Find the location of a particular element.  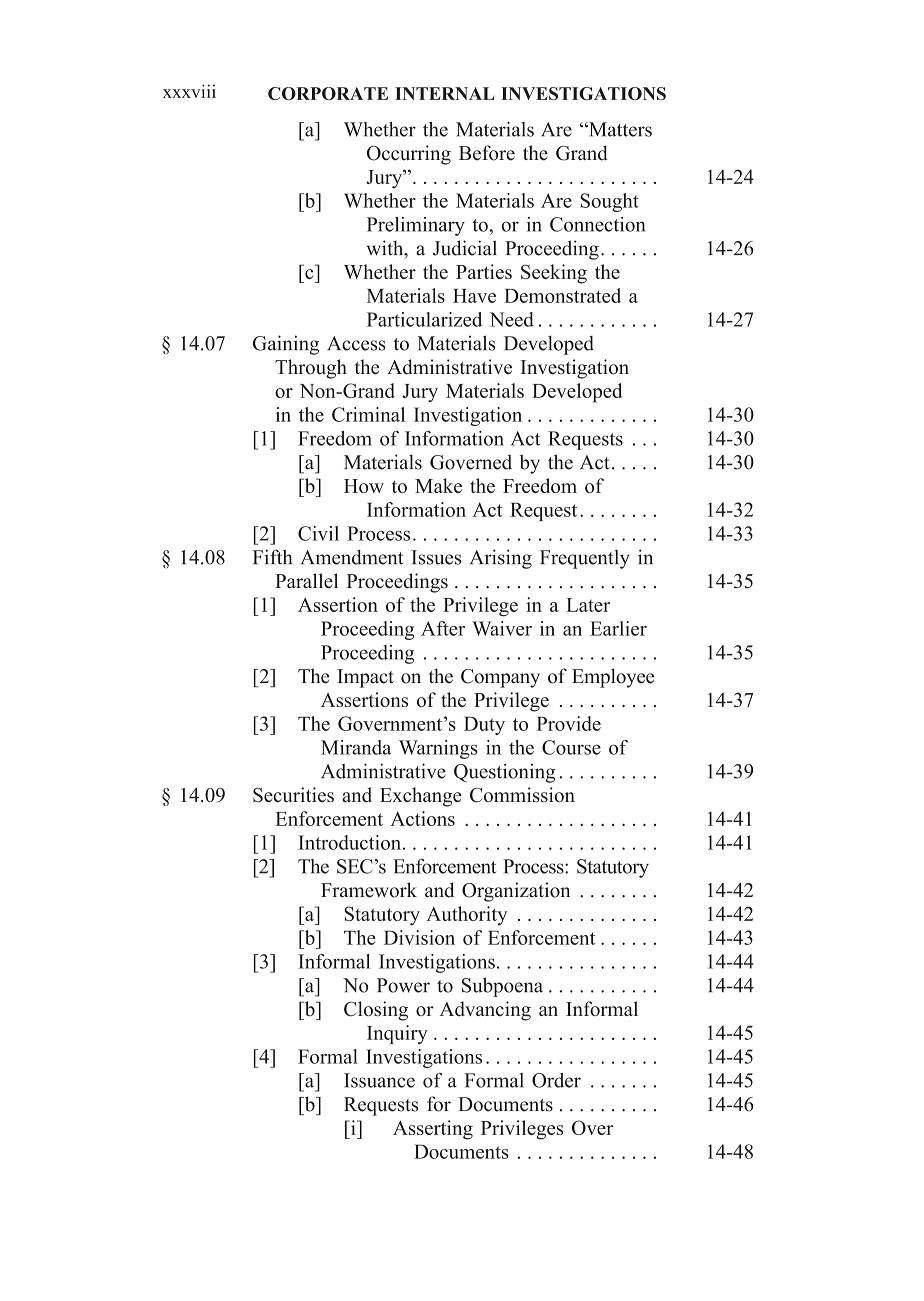

Through is located at coordinates (311, 369).
